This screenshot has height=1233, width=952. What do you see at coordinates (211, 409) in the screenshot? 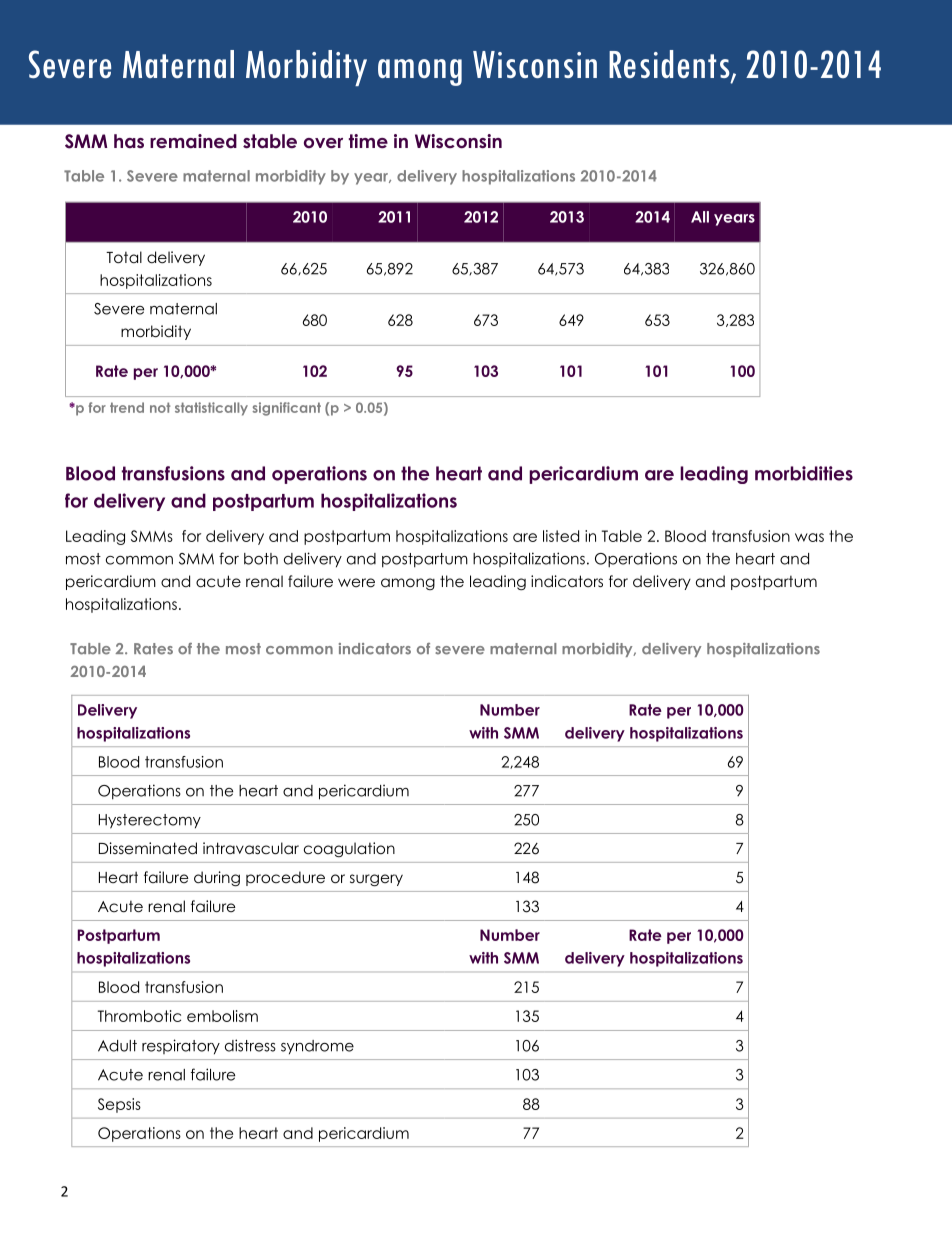
I see `statistically` at bounding box center [211, 409].
